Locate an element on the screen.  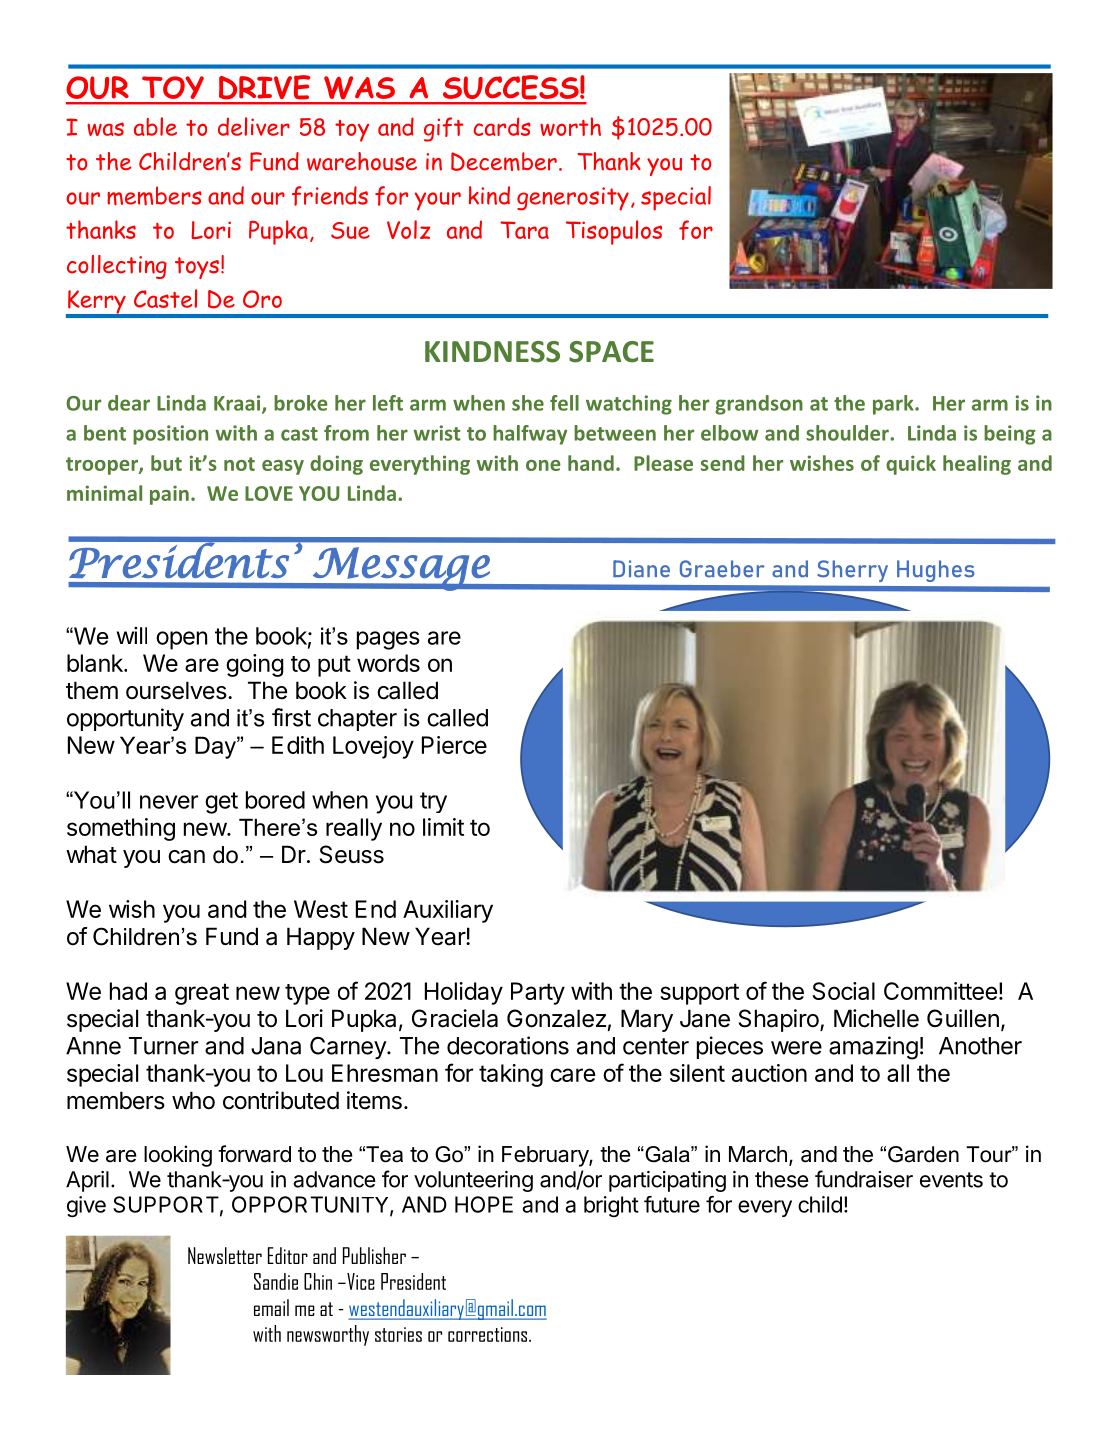
quick is located at coordinates (911, 465).
